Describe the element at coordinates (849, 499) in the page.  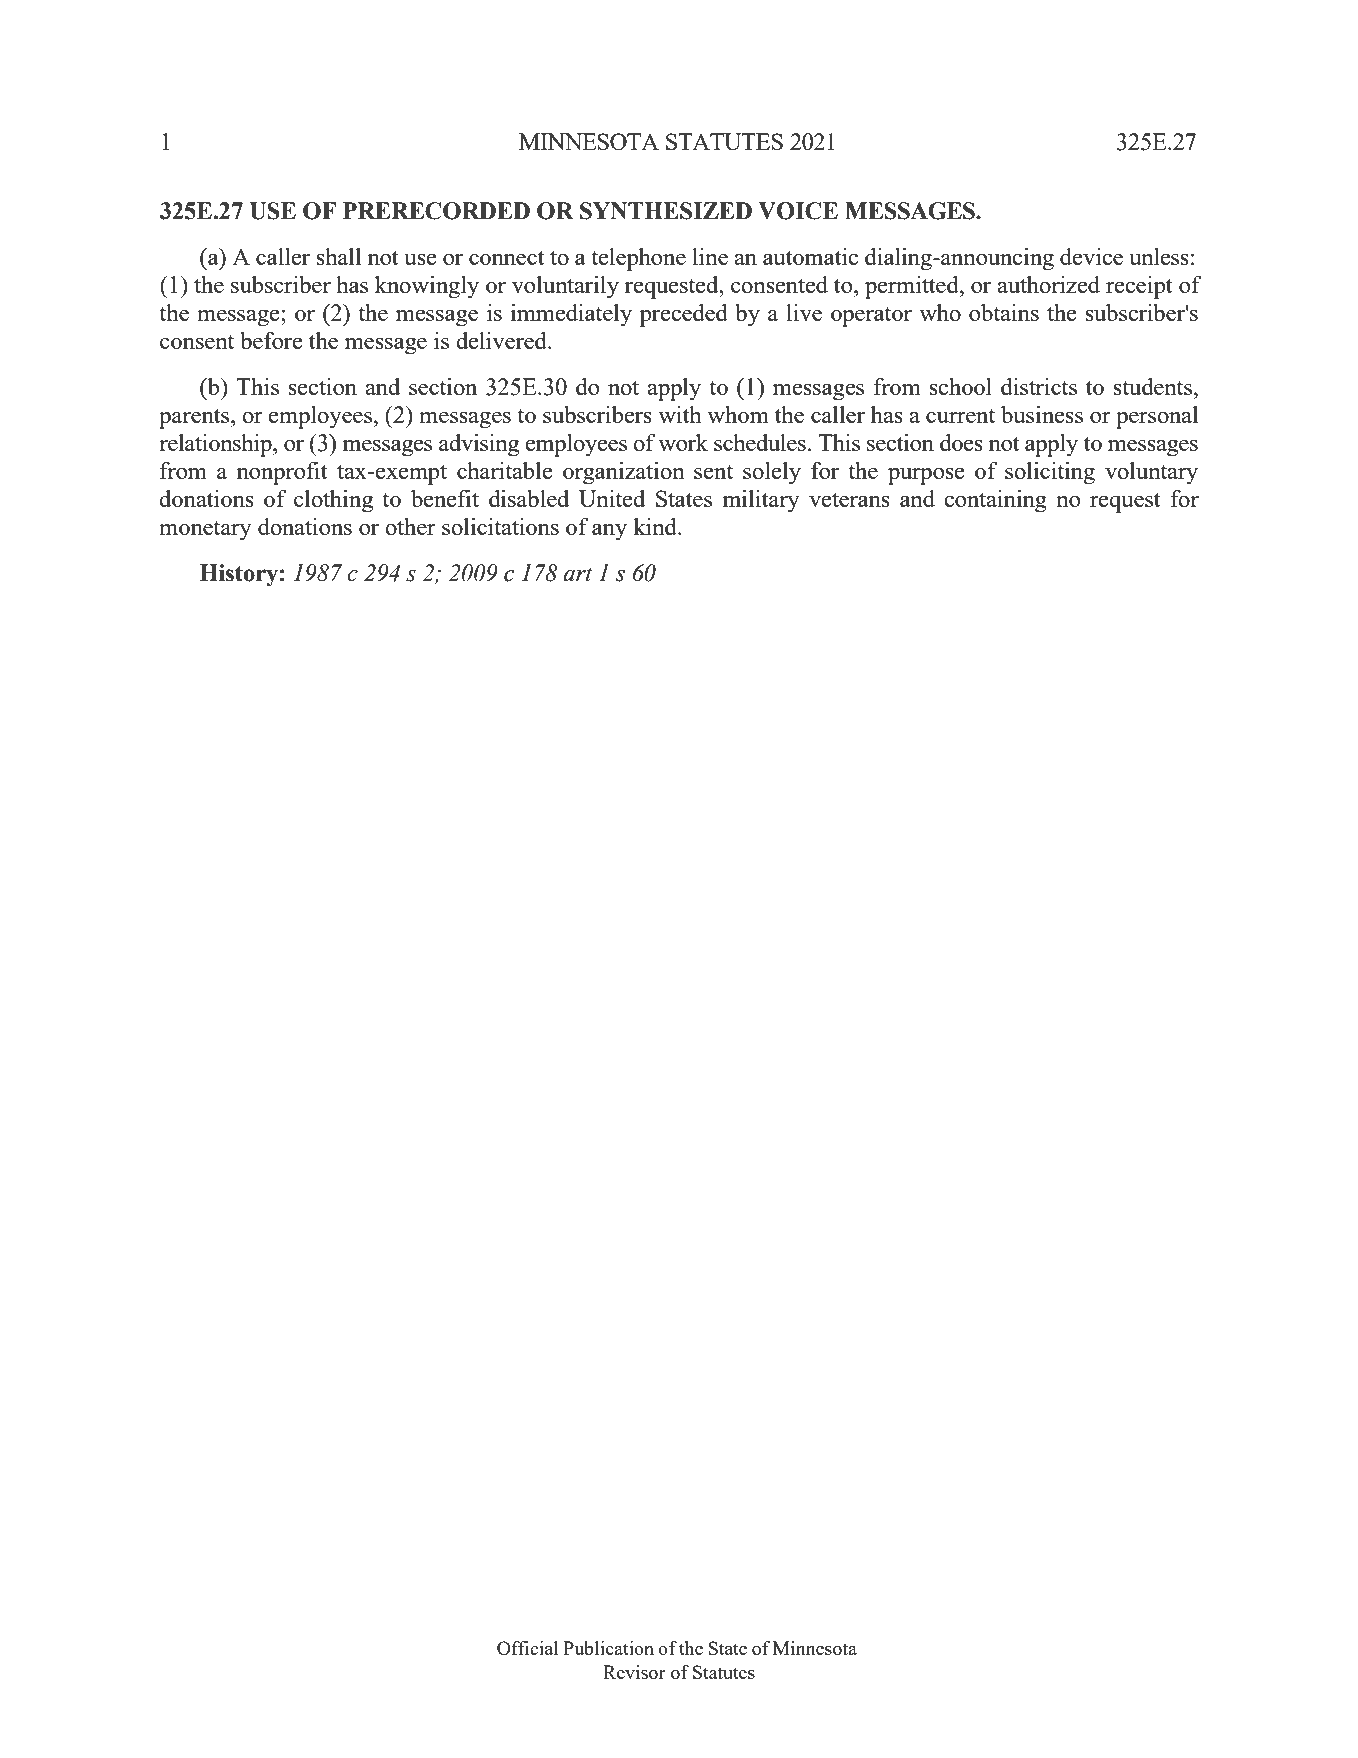
I see `veterans` at that location.
